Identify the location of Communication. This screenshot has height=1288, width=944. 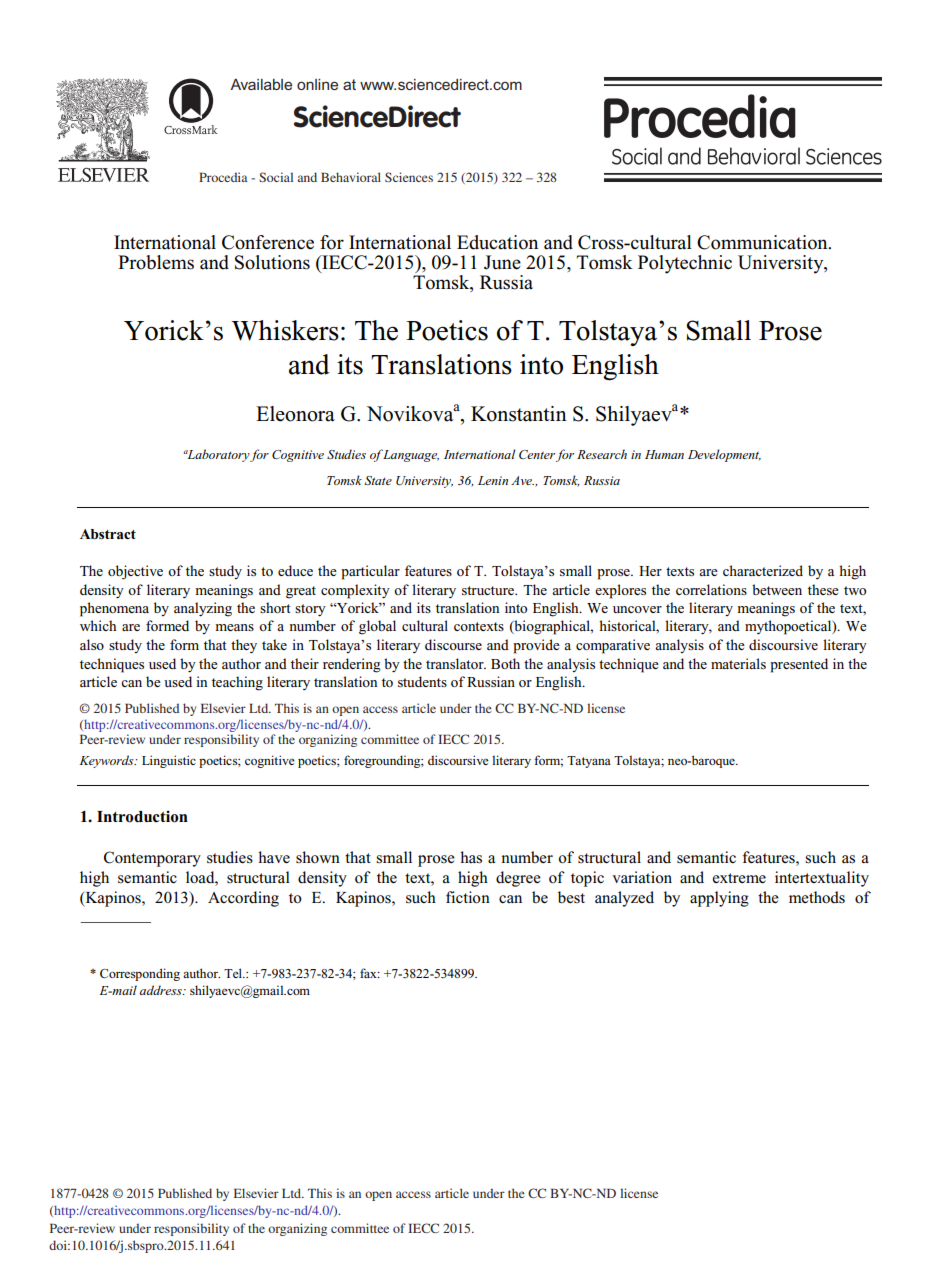
(763, 242).
